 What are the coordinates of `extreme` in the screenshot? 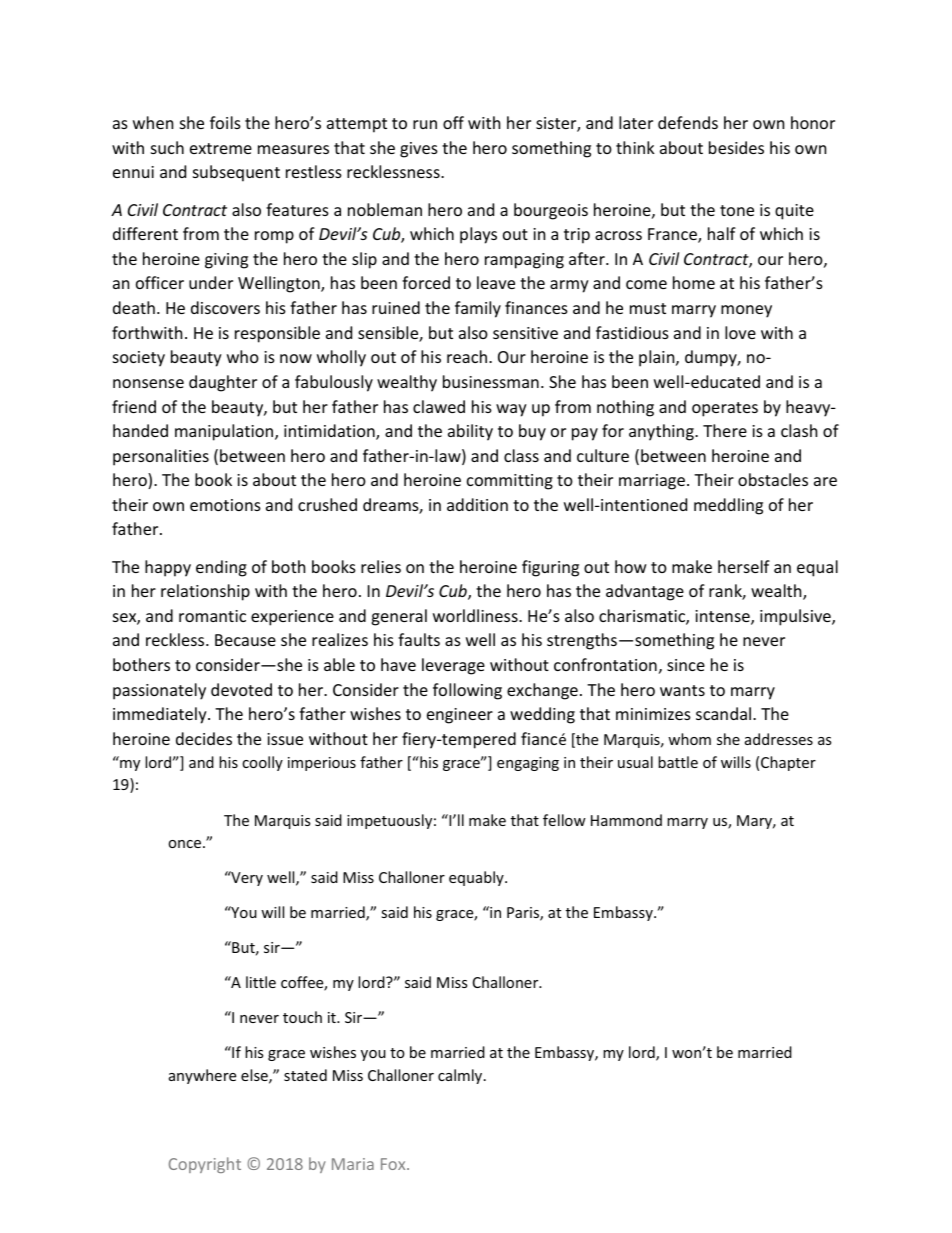 It's located at (221, 148).
